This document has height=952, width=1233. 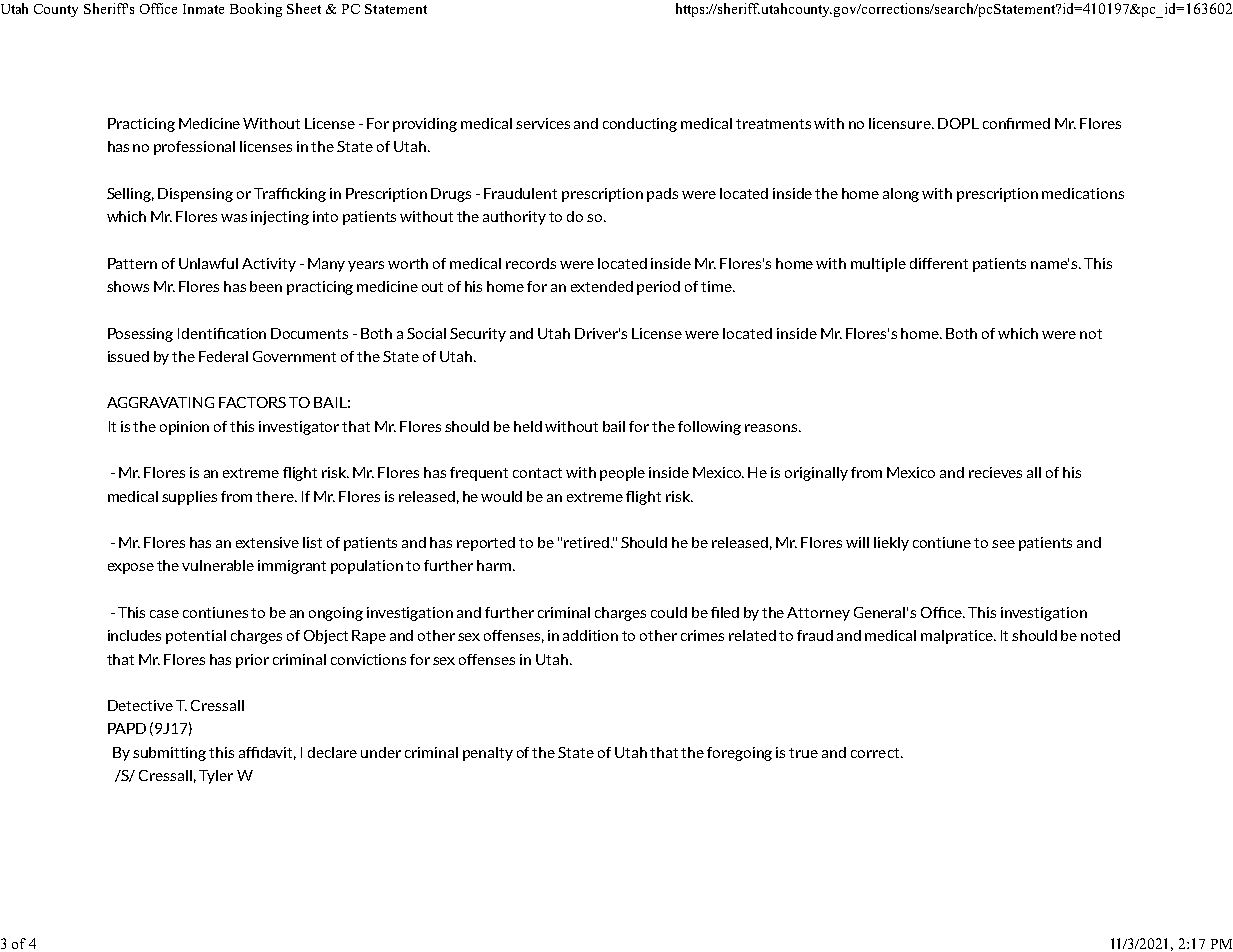 What do you see at coordinates (901, 123) in the document?
I see `licensure` at bounding box center [901, 123].
